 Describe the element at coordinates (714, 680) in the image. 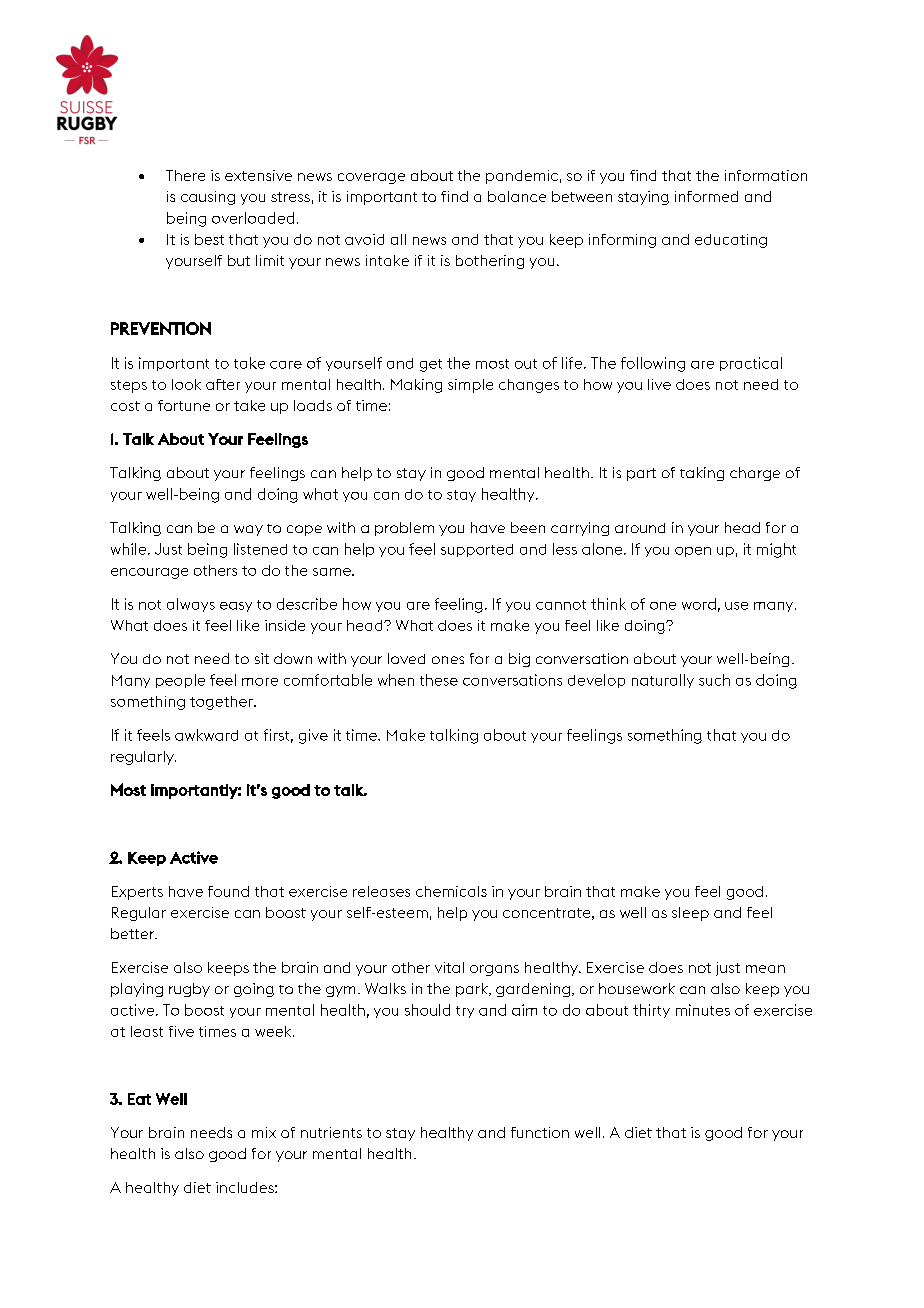

I see `such` at that location.
